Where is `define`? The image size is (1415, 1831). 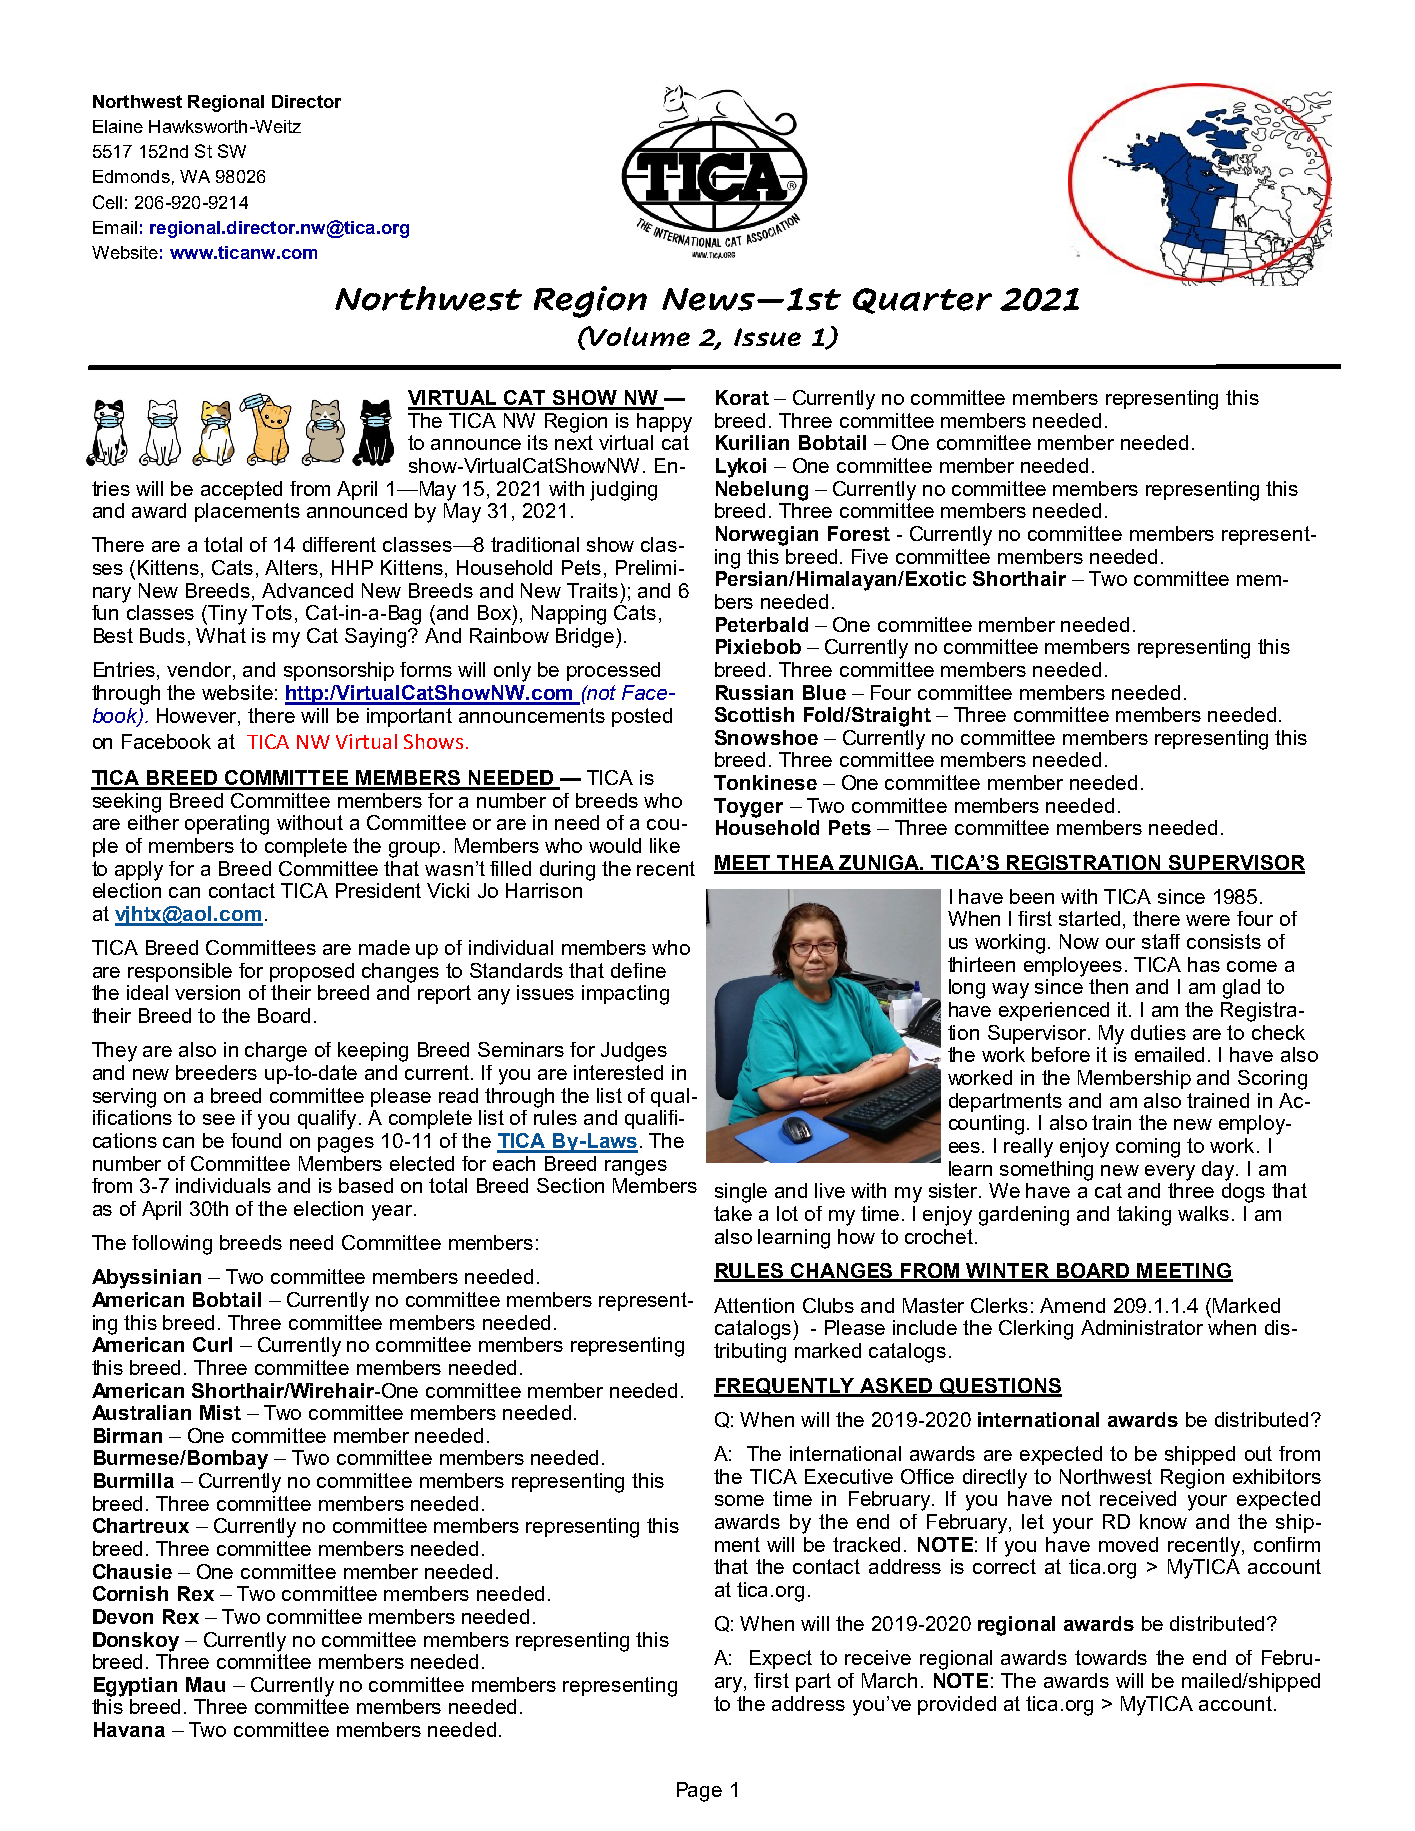 define is located at coordinates (638, 970).
